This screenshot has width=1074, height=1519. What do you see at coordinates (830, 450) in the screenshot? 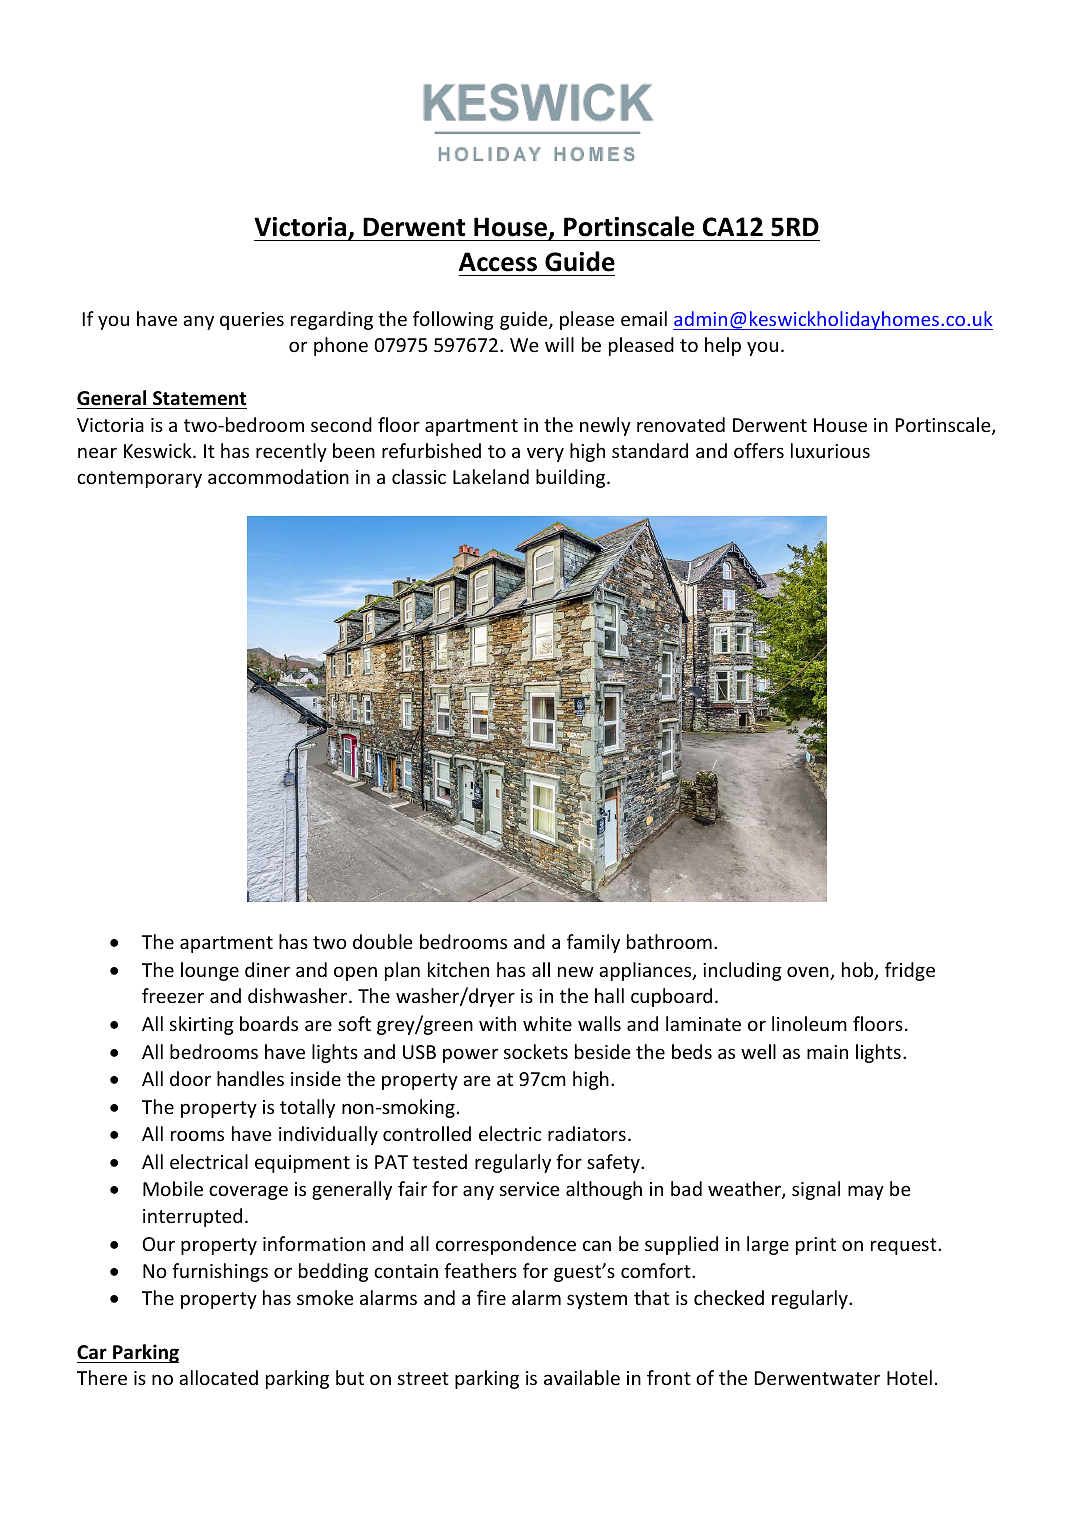
I see `luxurious` at bounding box center [830, 450].
